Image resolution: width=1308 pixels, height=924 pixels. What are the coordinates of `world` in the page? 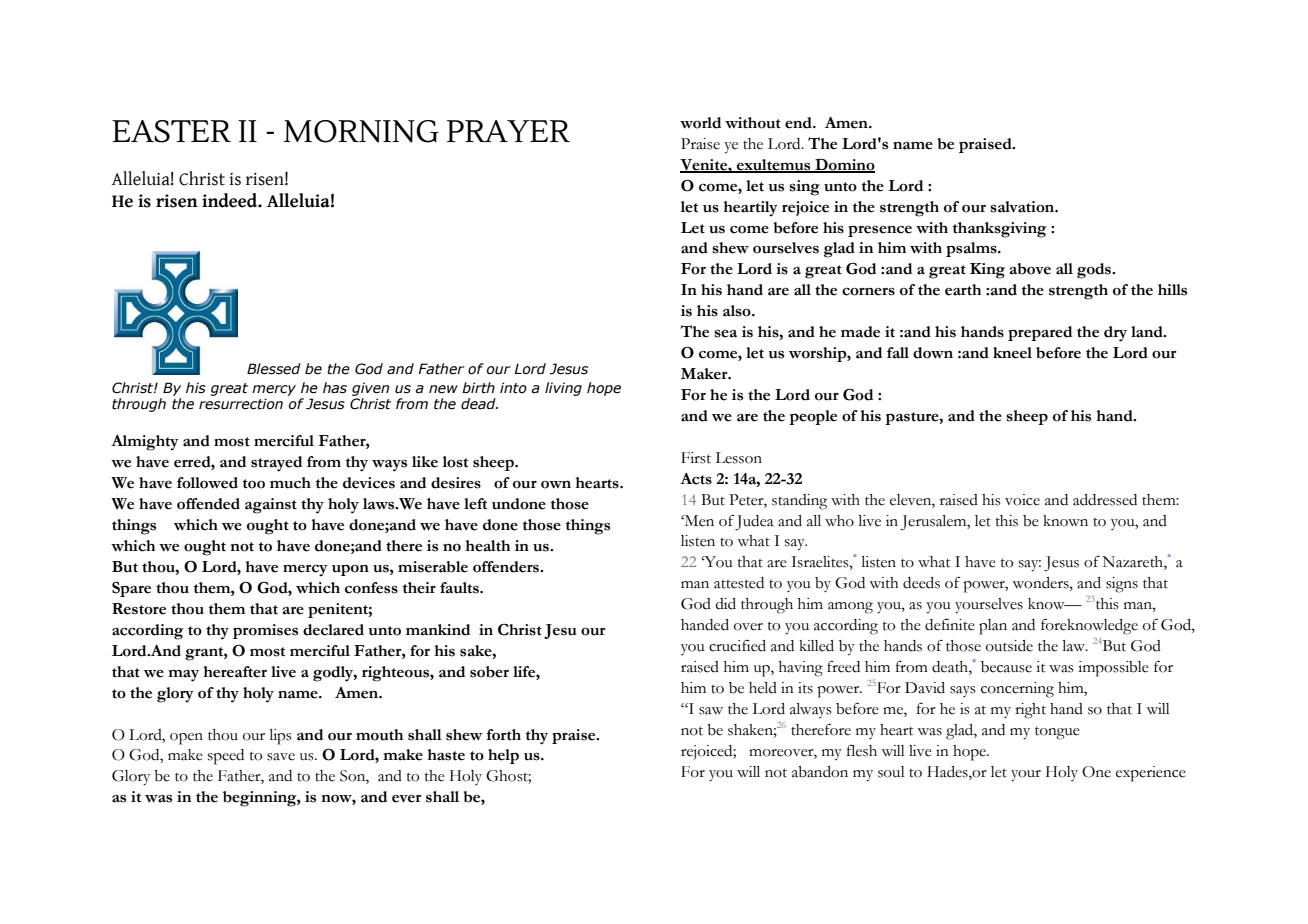 It's located at (700, 123).
